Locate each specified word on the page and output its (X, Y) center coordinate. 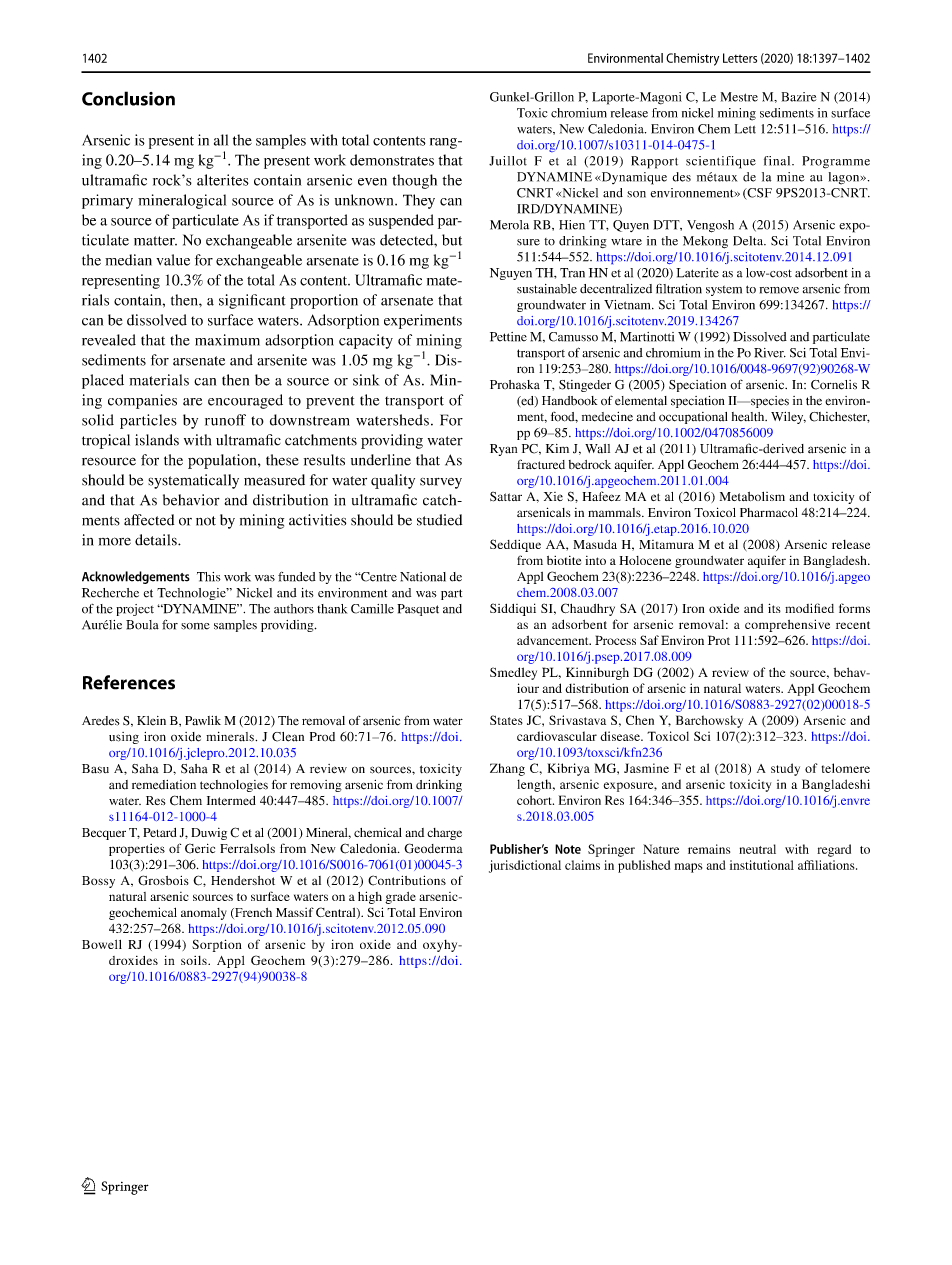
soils (195, 960)
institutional (762, 865)
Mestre (739, 97)
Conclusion (128, 98)
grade (400, 898)
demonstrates (392, 160)
